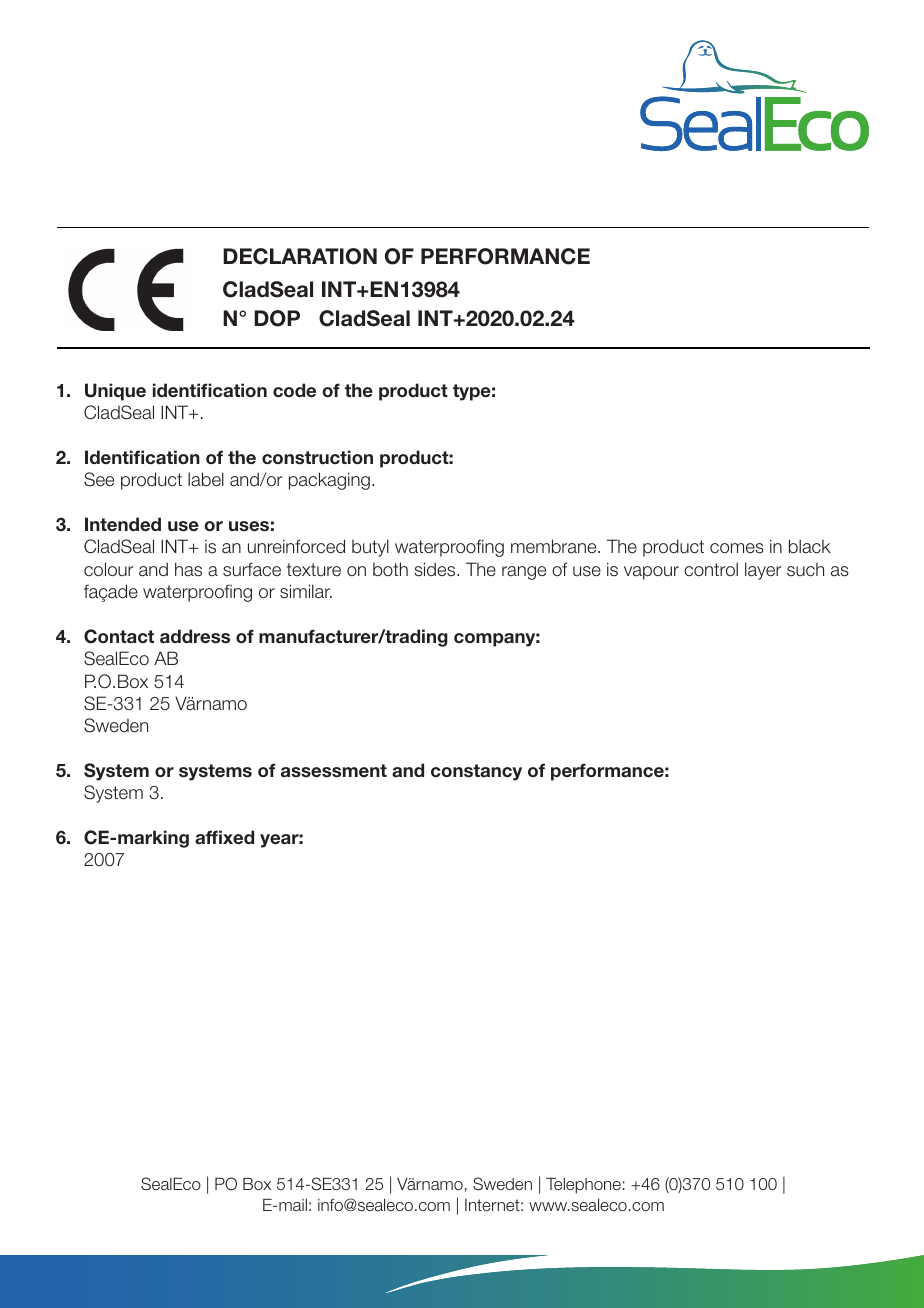  Describe the element at coordinates (737, 548) in the image. I see `comes` at that location.
